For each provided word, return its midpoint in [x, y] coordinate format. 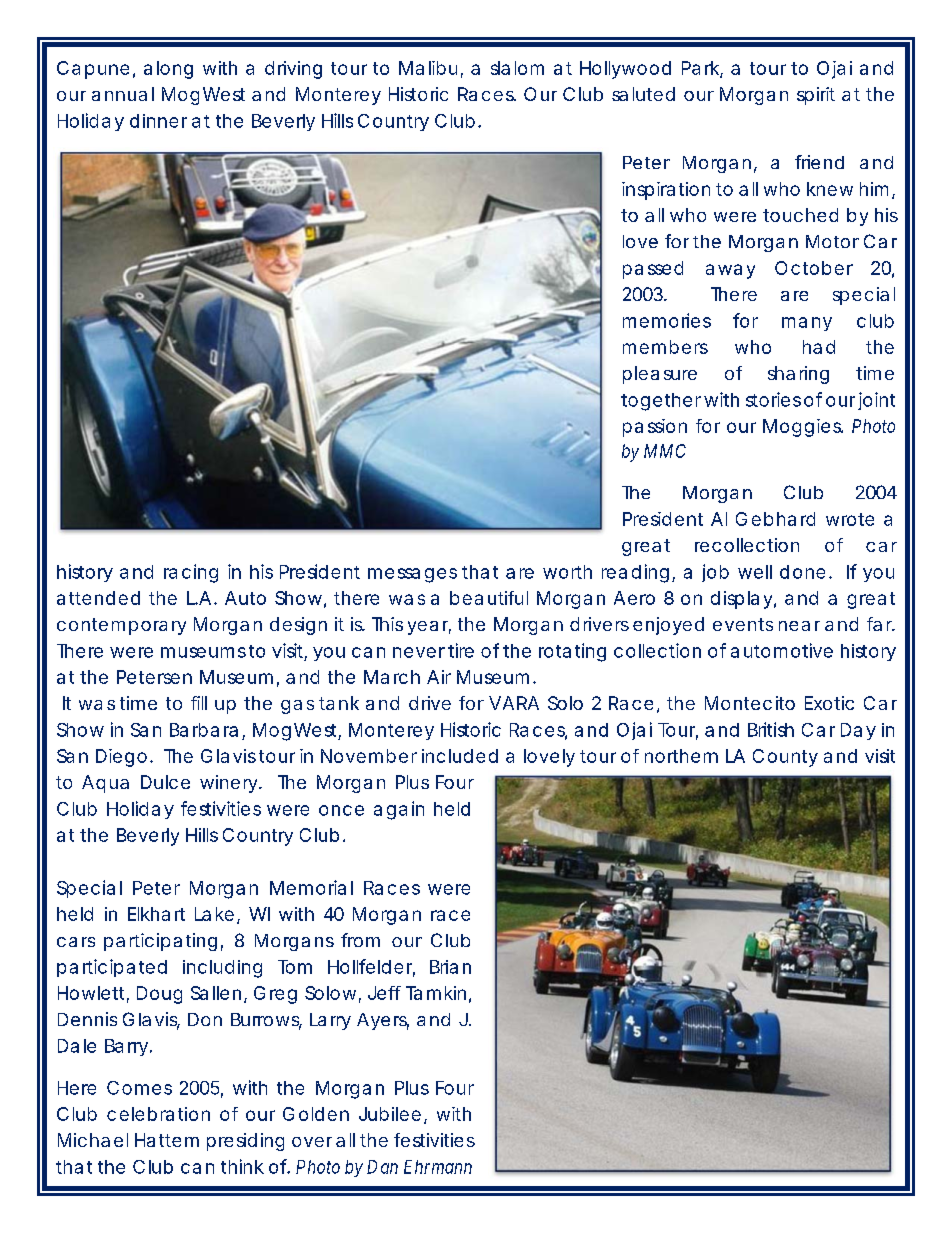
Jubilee [390, 1114]
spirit [816, 96]
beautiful [489, 598]
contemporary [121, 626]
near [799, 626]
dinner [158, 121]
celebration [158, 1114]
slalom [517, 68]
